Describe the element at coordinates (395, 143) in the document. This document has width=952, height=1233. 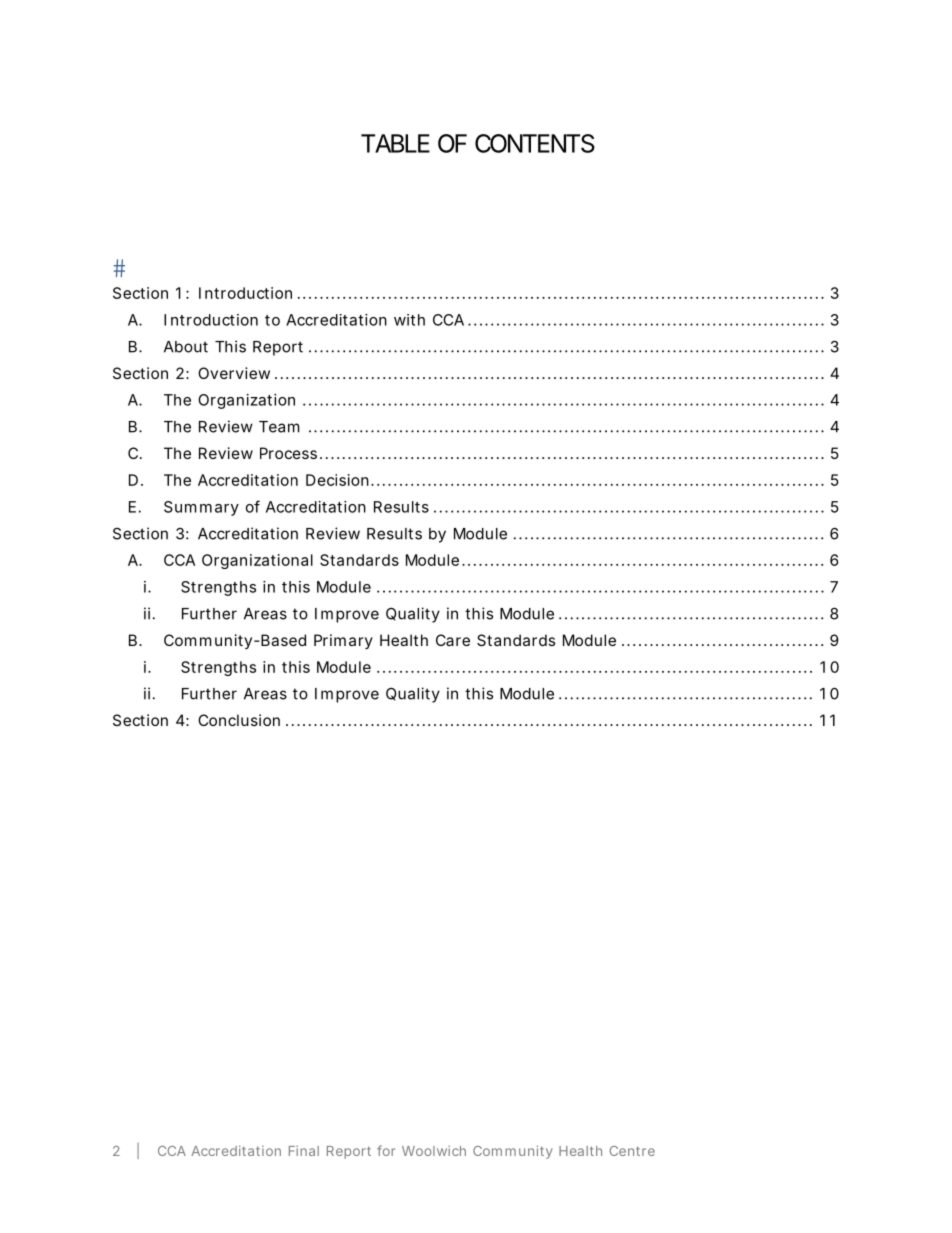
I see `TABLE` at that location.
